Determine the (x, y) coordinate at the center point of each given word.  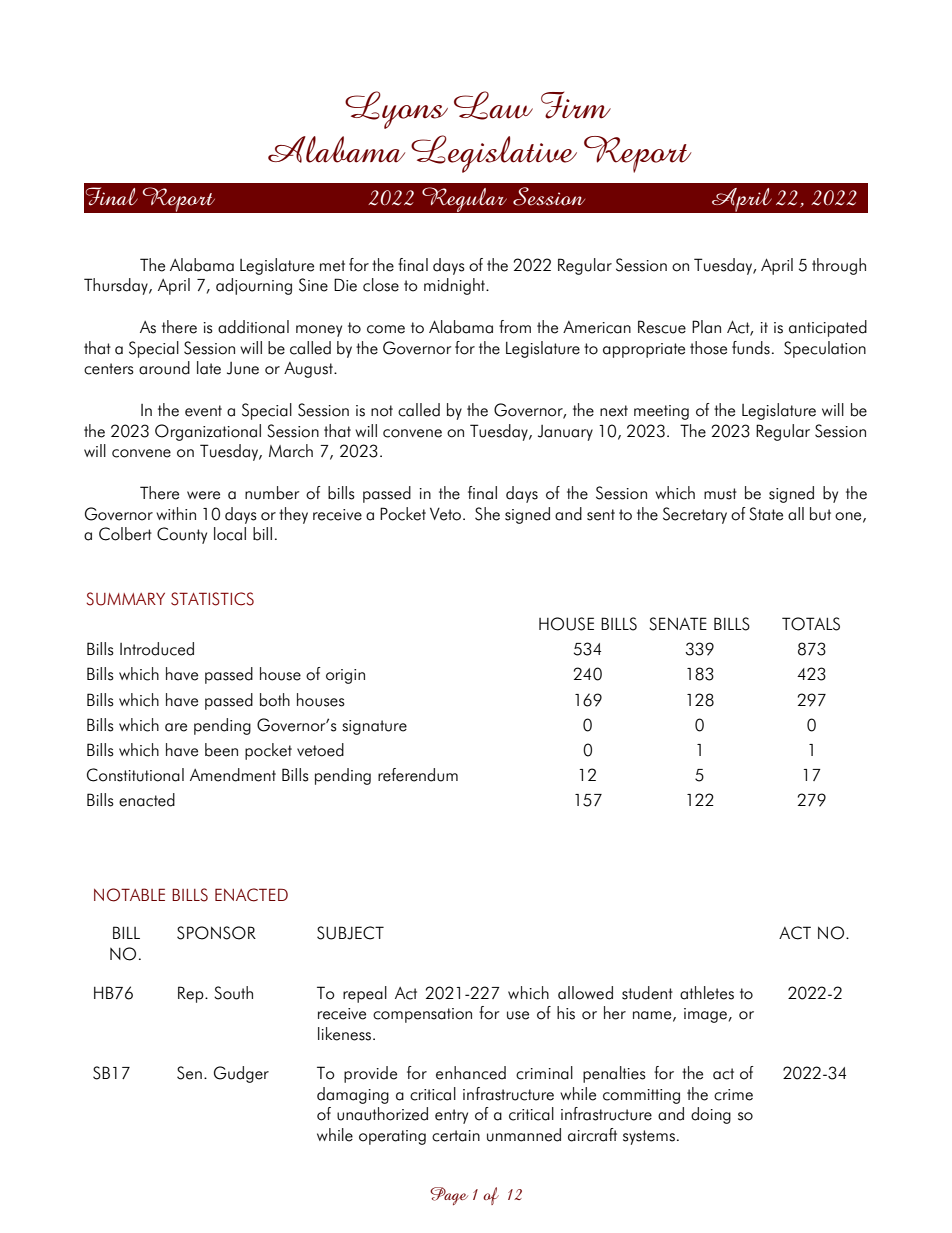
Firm (576, 105)
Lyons (396, 110)
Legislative (494, 154)
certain (456, 1136)
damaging (353, 1095)
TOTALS (811, 624)
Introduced (157, 649)
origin (345, 676)
